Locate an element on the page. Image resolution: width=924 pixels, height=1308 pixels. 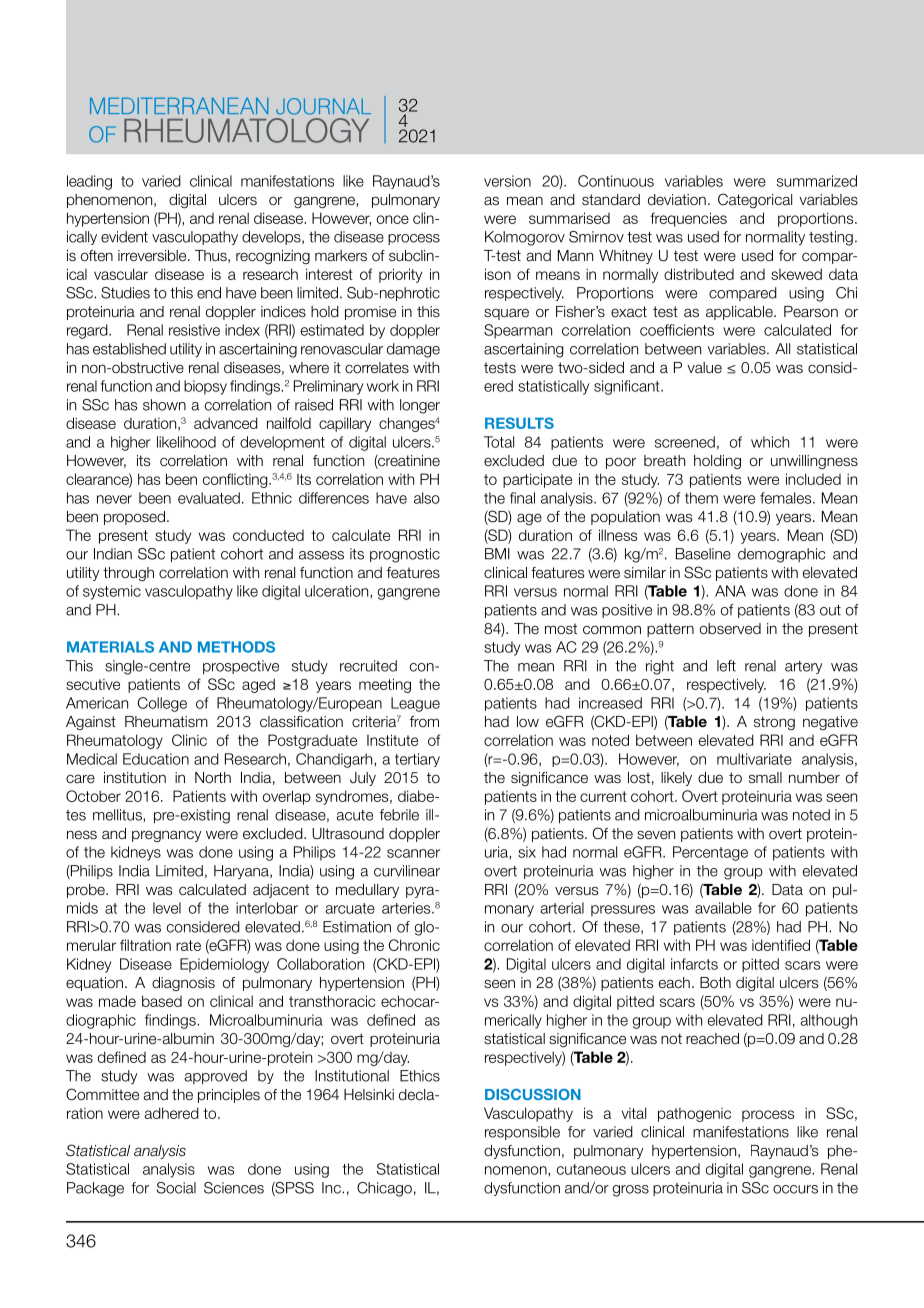
occurs is located at coordinates (795, 1189).
